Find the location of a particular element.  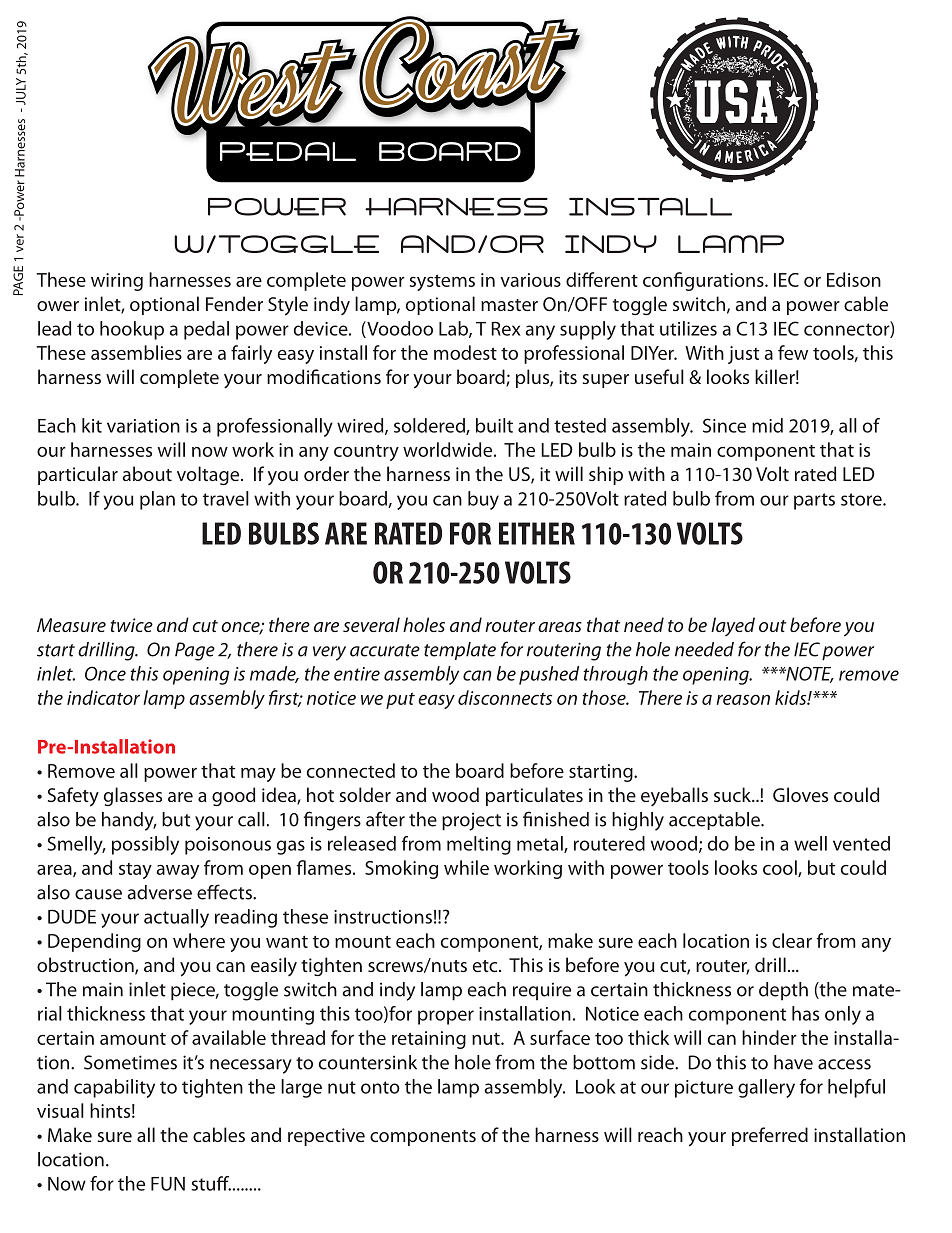

preferred is located at coordinates (770, 1136).
